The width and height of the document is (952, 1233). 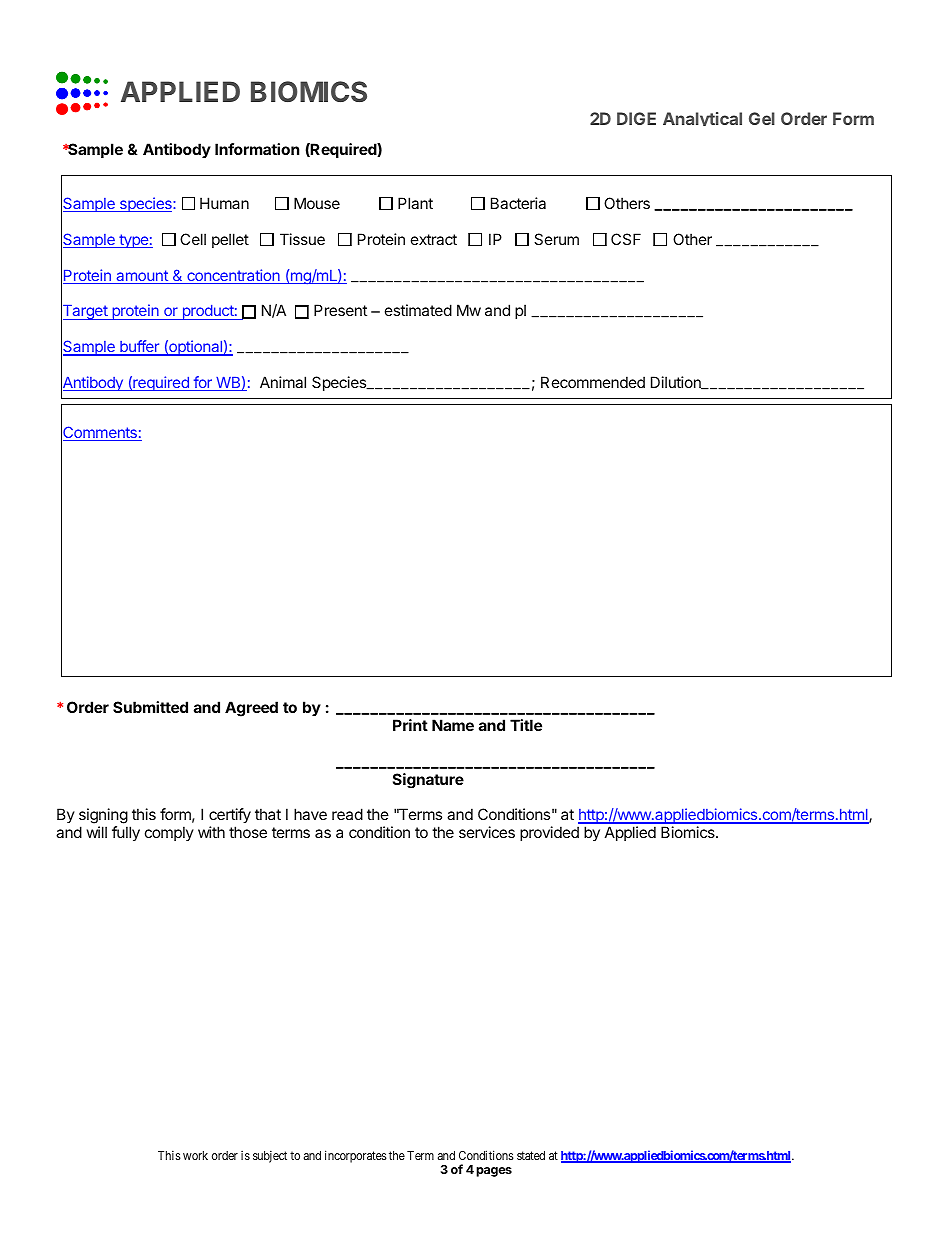 What do you see at coordinates (415, 203) in the document?
I see `Plant` at bounding box center [415, 203].
